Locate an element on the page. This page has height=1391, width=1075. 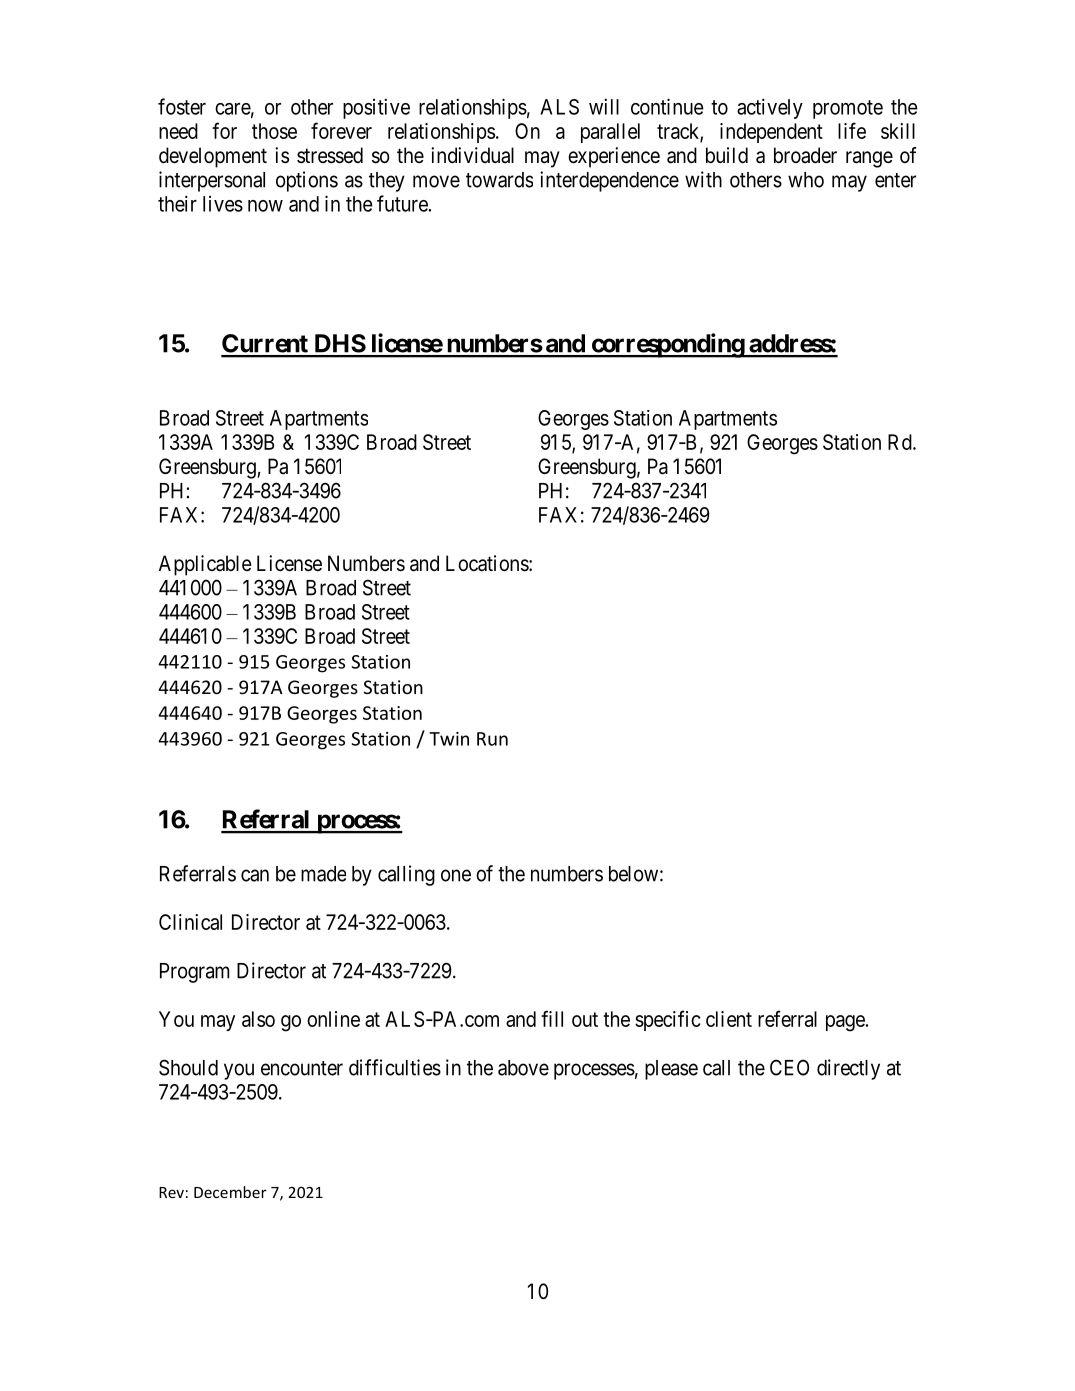
independent is located at coordinates (771, 133).
